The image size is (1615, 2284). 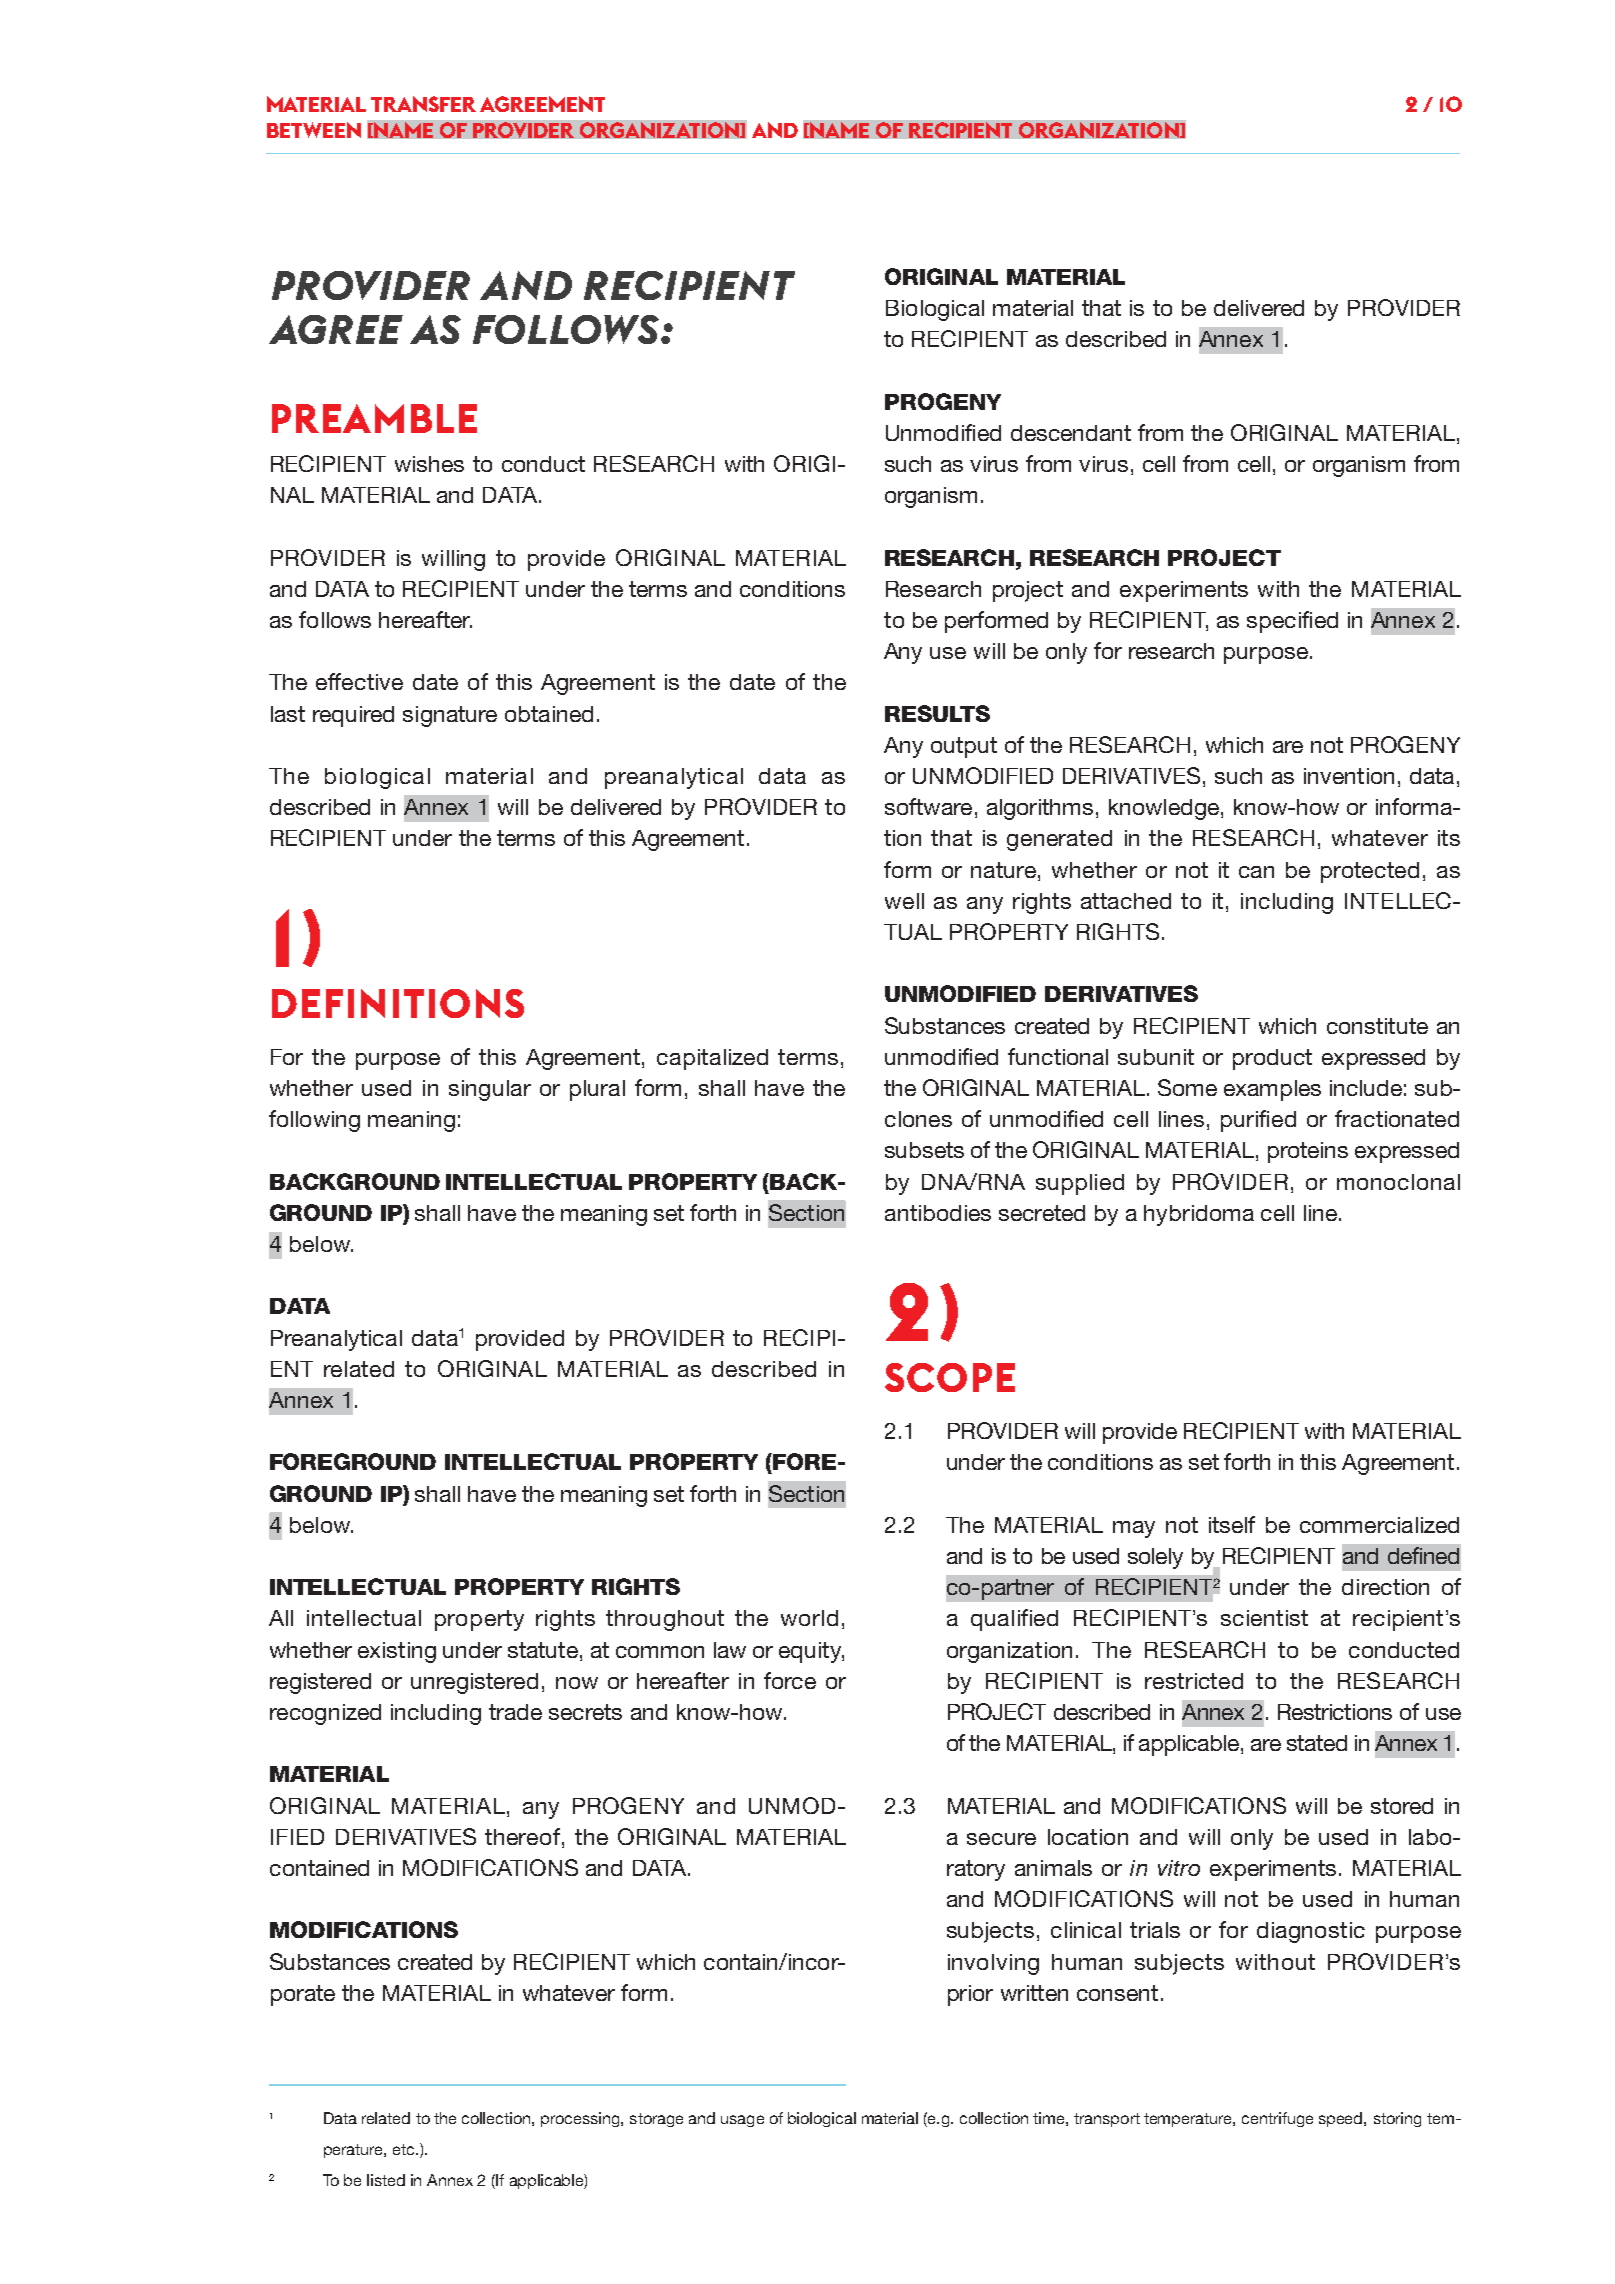 I want to click on TRANSFER, so click(x=423, y=104).
